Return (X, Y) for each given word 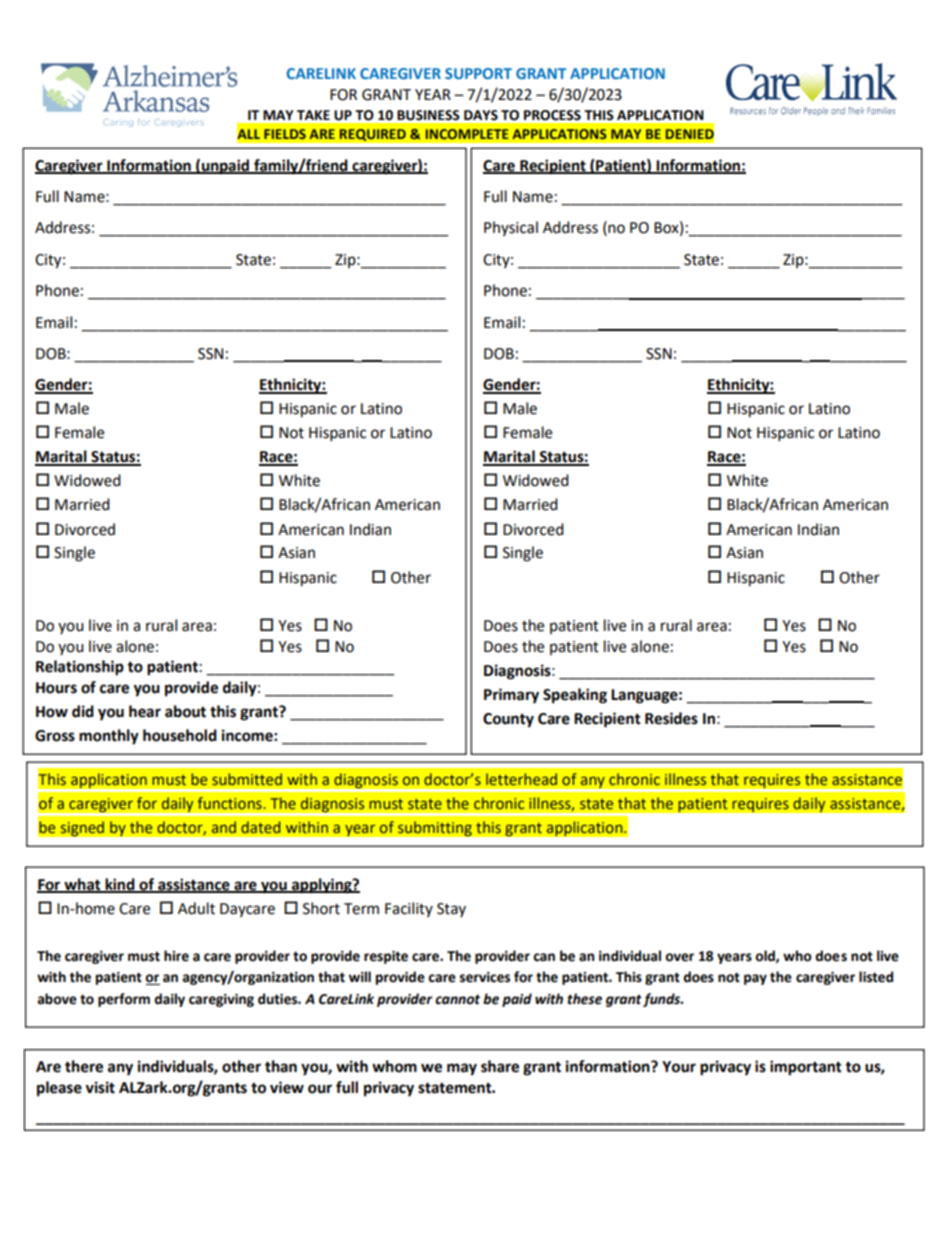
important (806, 1068)
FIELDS (285, 134)
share (500, 1066)
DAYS (481, 115)
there (84, 1066)
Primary (511, 696)
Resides (671, 718)
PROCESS (552, 115)
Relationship (80, 668)
